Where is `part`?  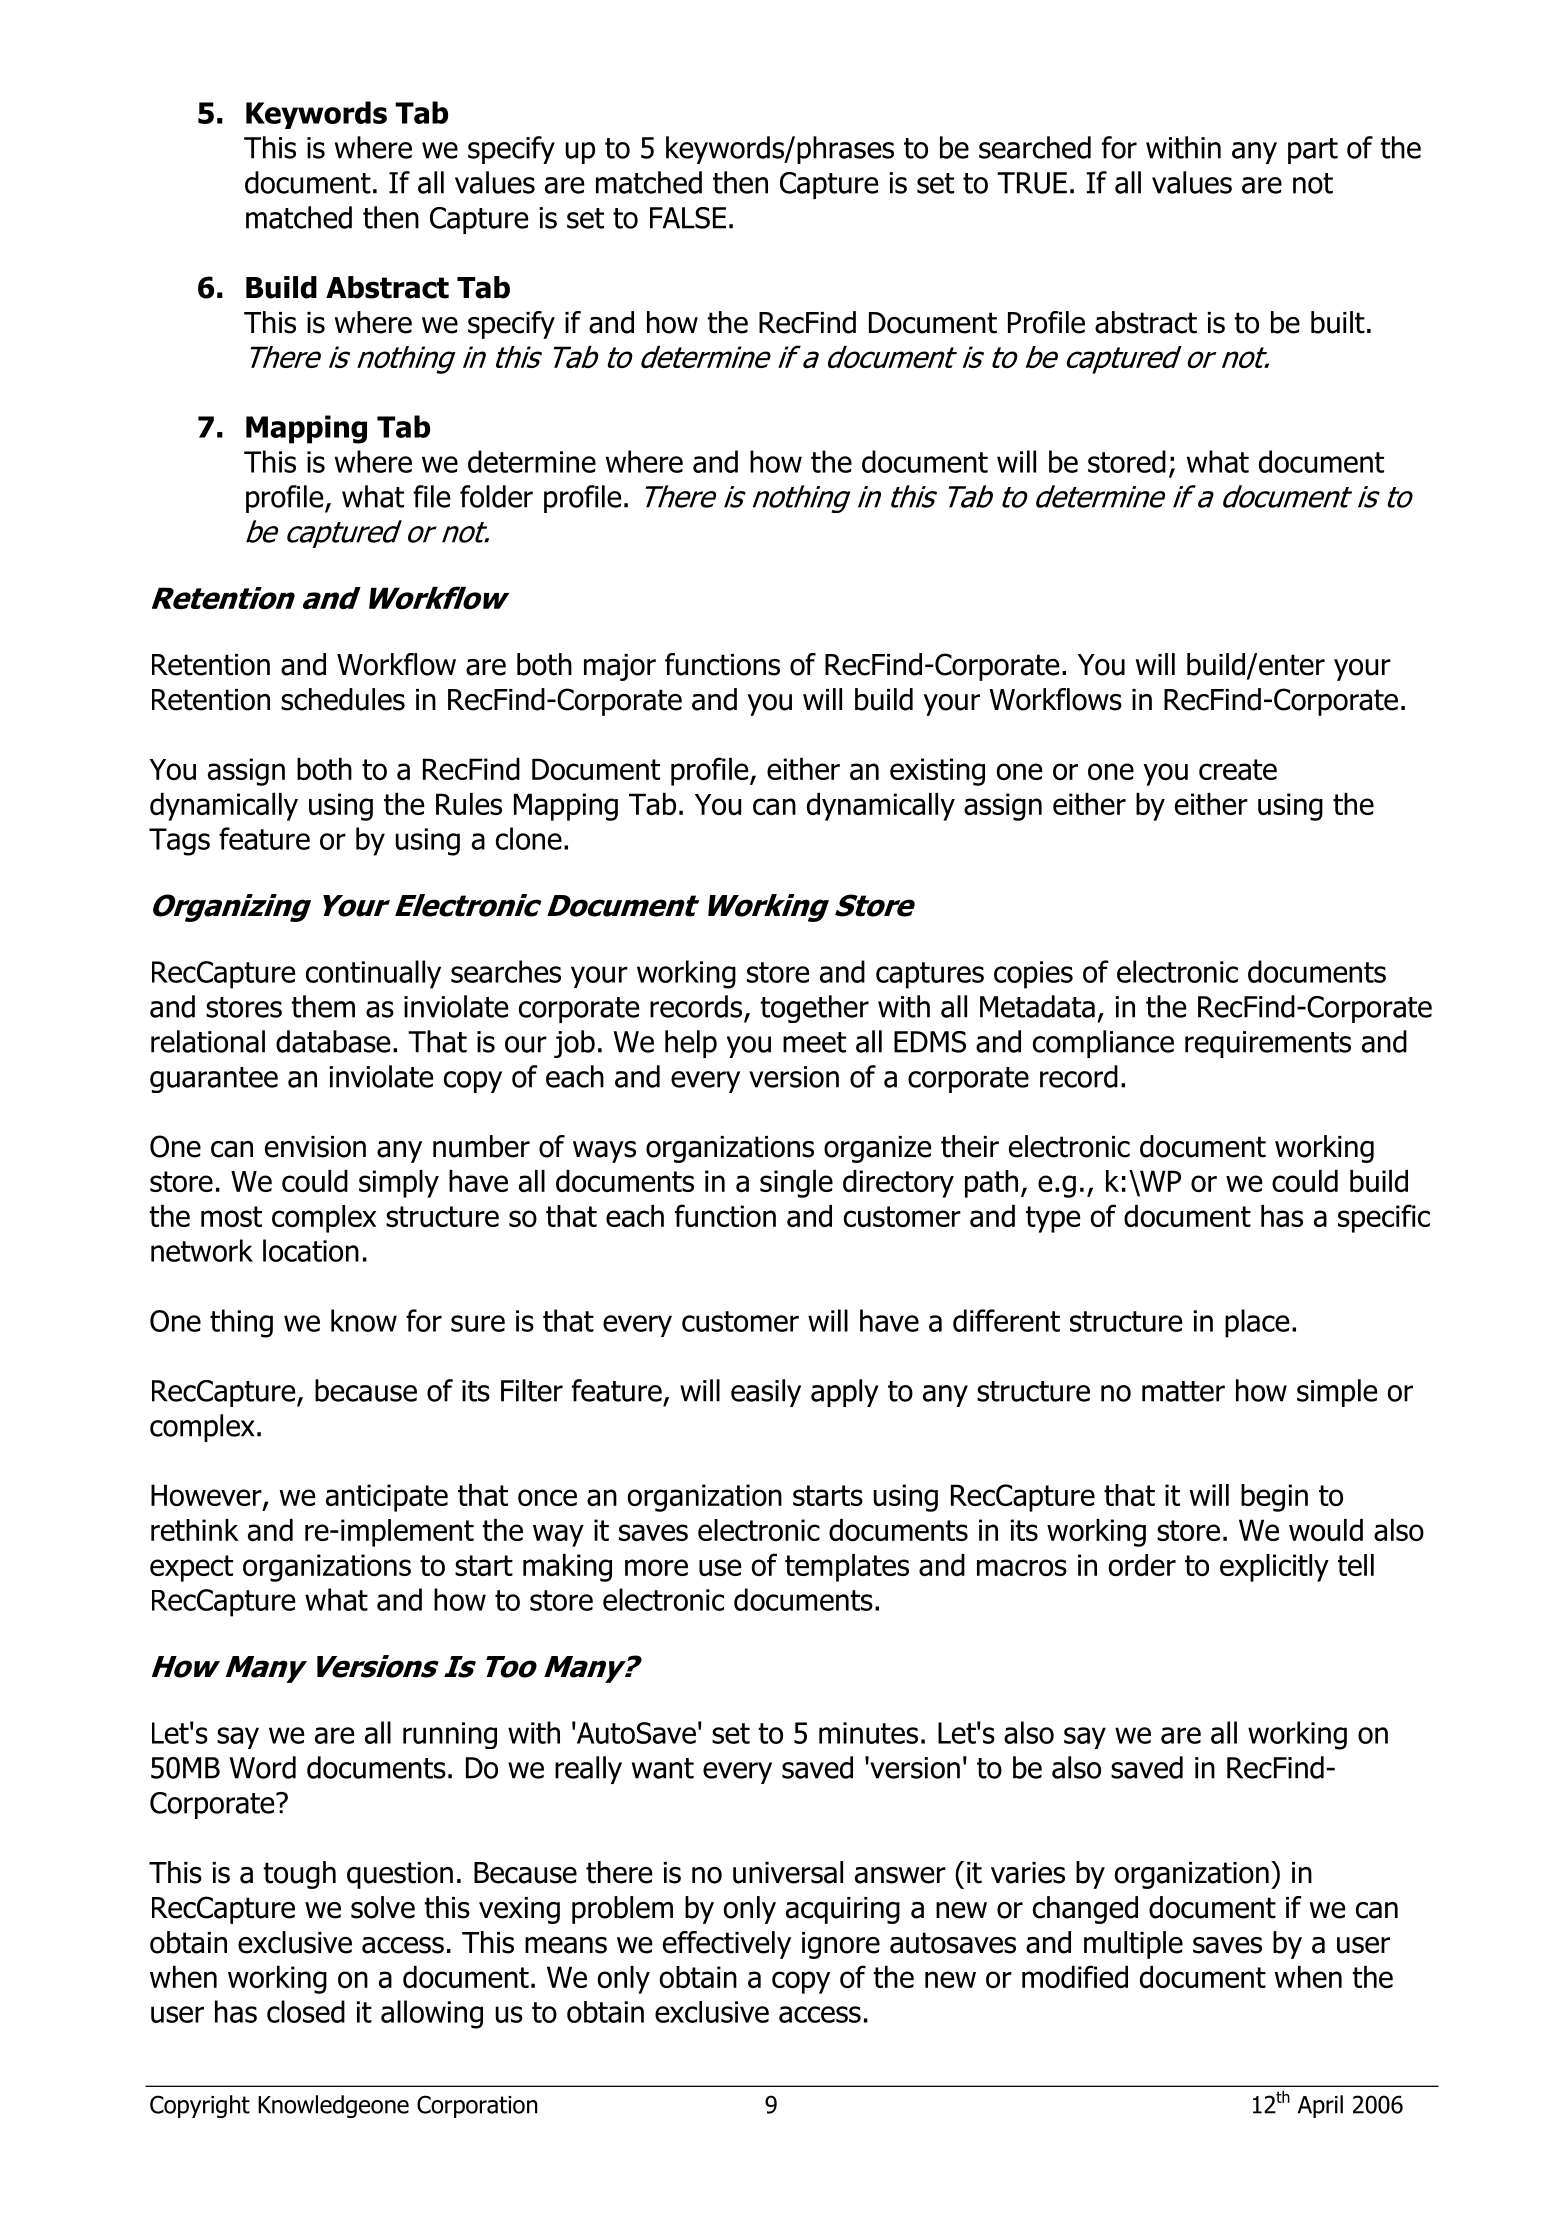
part is located at coordinates (1313, 151).
